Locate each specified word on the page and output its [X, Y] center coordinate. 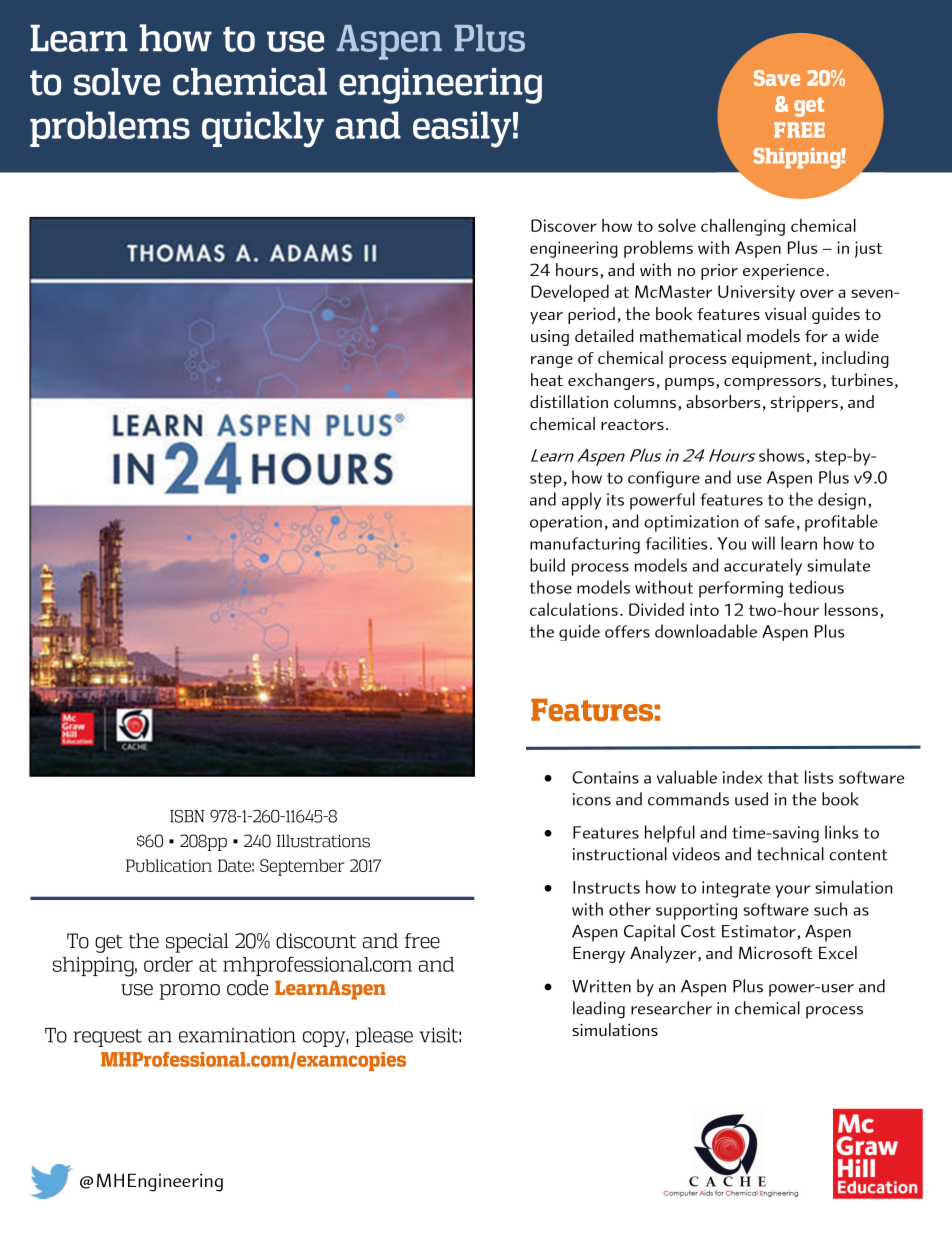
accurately [763, 567]
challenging [743, 227]
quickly [263, 129]
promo [190, 992]
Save [777, 78]
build [547, 565]
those [551, 587]
